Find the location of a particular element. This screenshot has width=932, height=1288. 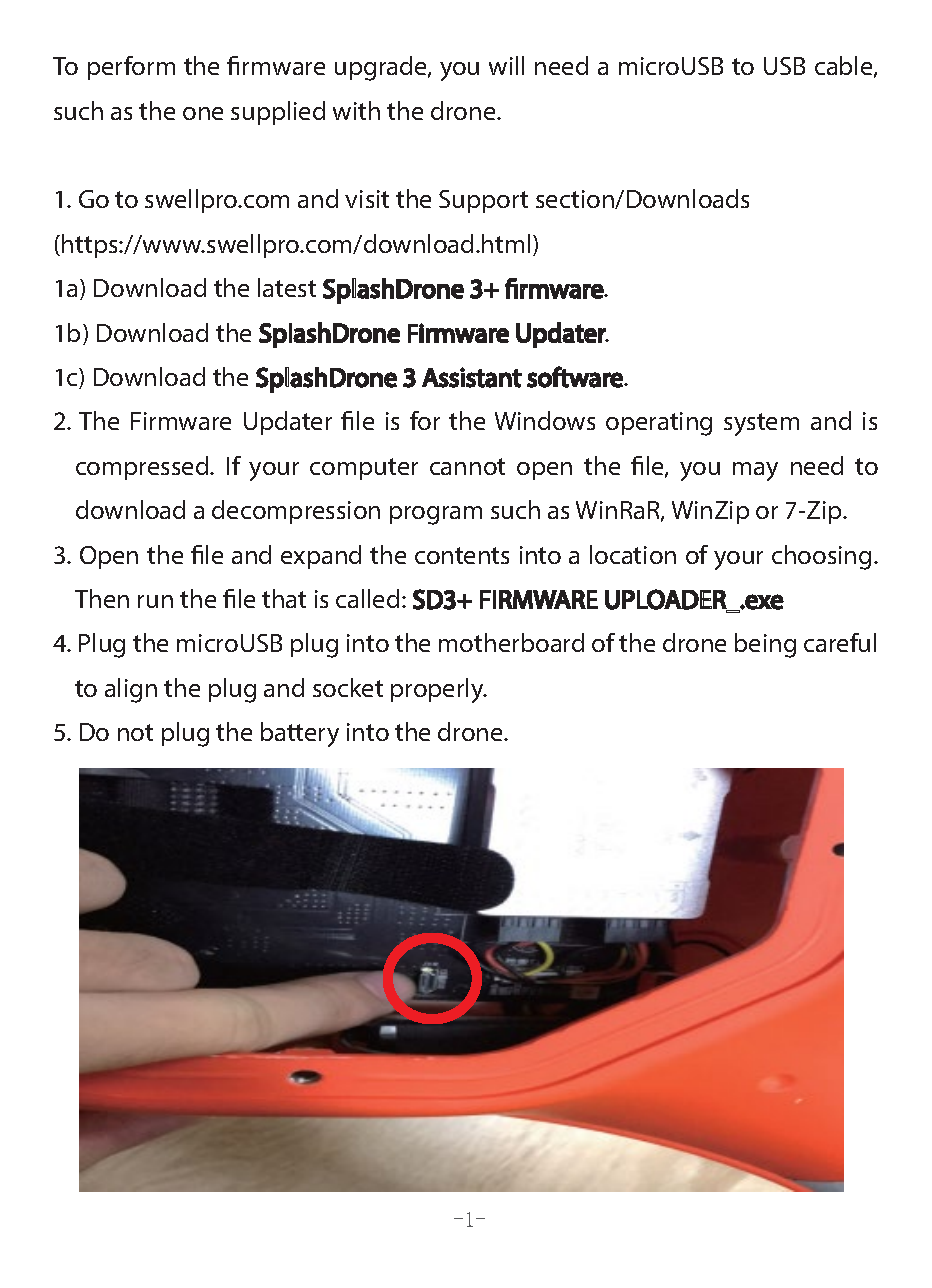

perform is located at coordinates (131, 68).
